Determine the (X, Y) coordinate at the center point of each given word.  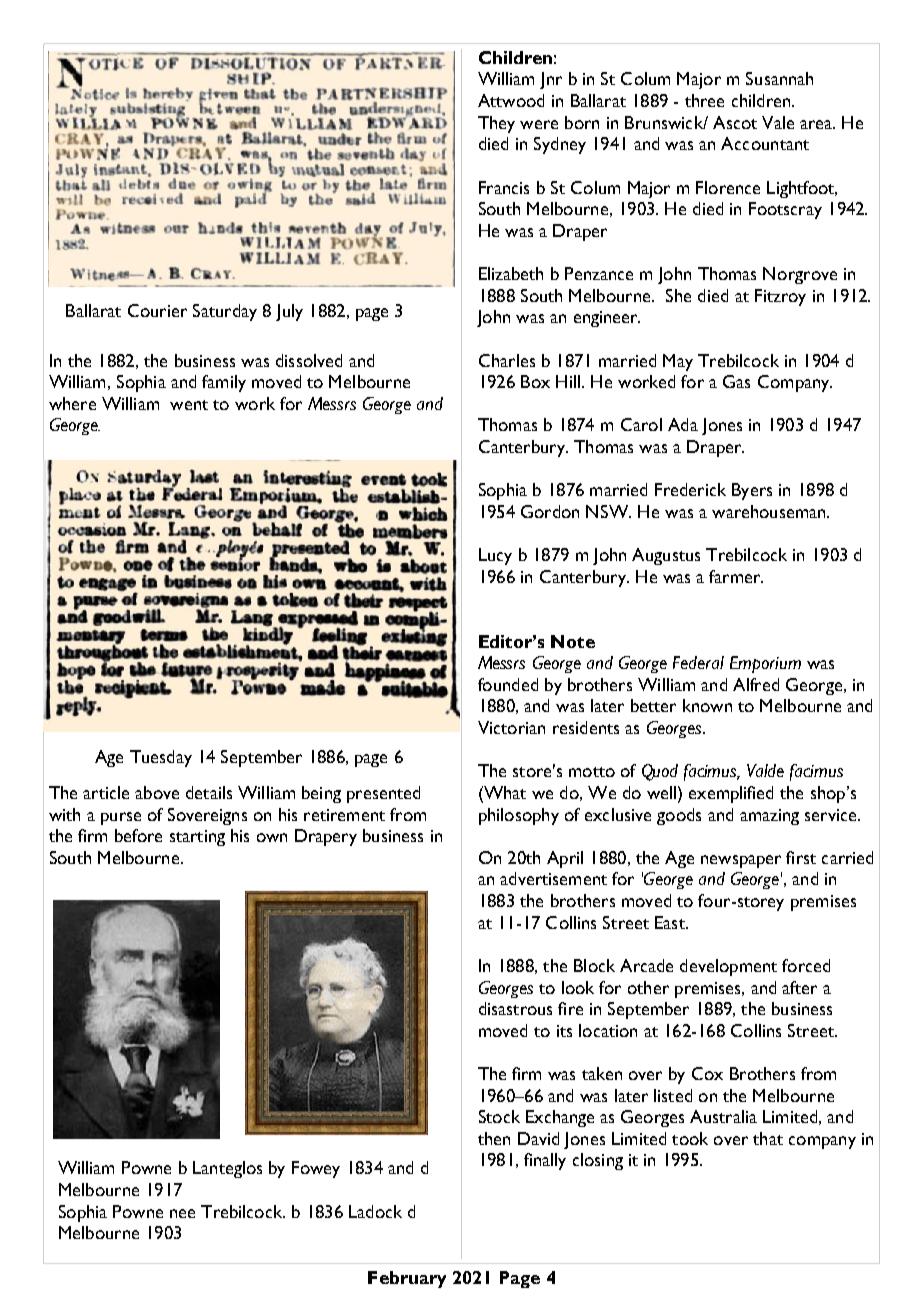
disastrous (515, 1008)
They (496, 124)
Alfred (756, 684)
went (189, 405)
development (728, 967)
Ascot (735, 122)
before (138, 835)
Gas (736, 381)
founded (508, 684)
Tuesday (161, 758)
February (407, 1279)
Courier (157, 310)
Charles (507, 360)
